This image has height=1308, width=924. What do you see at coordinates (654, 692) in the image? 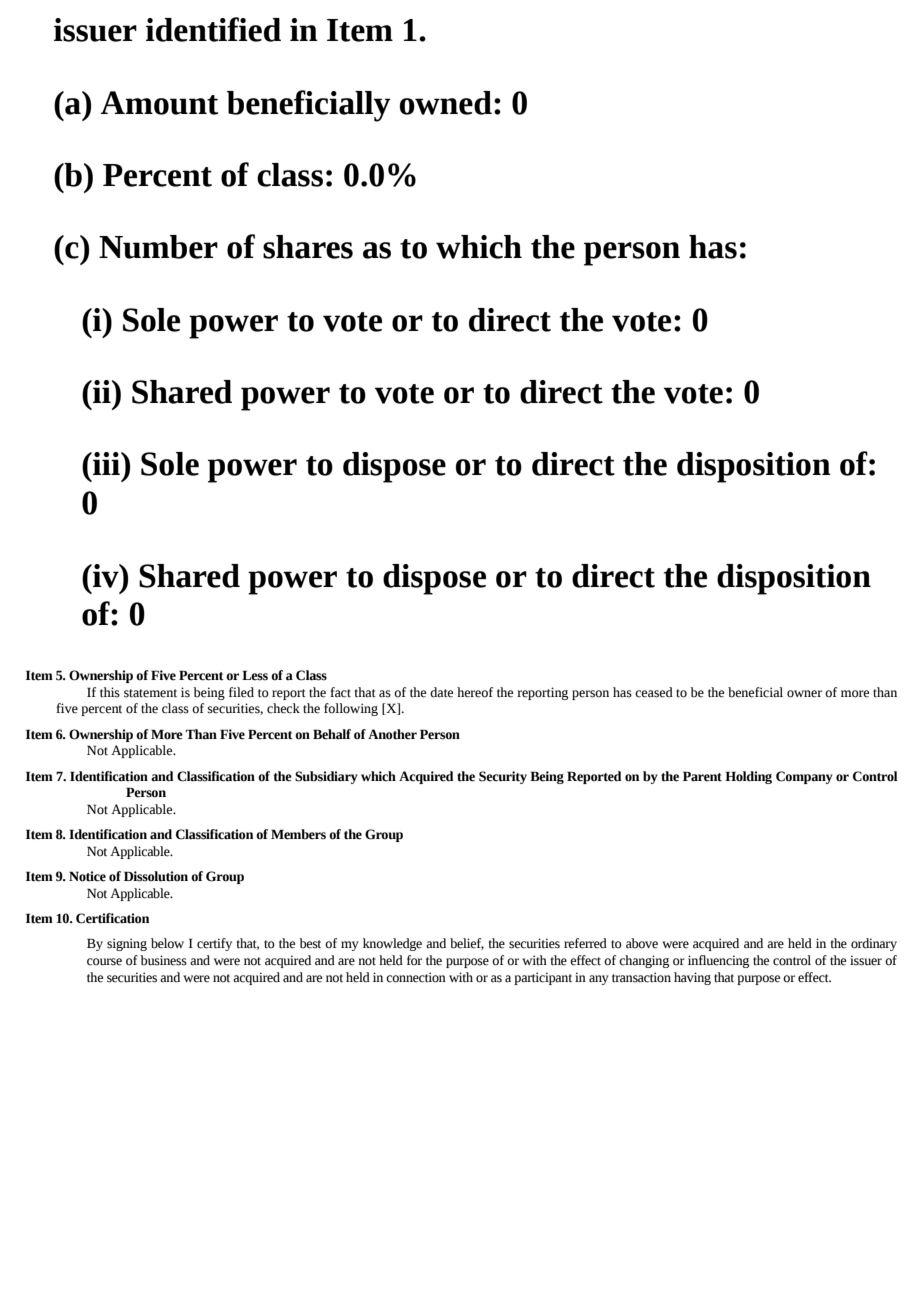
I see `ceased` at bounding box center [654, 692].
